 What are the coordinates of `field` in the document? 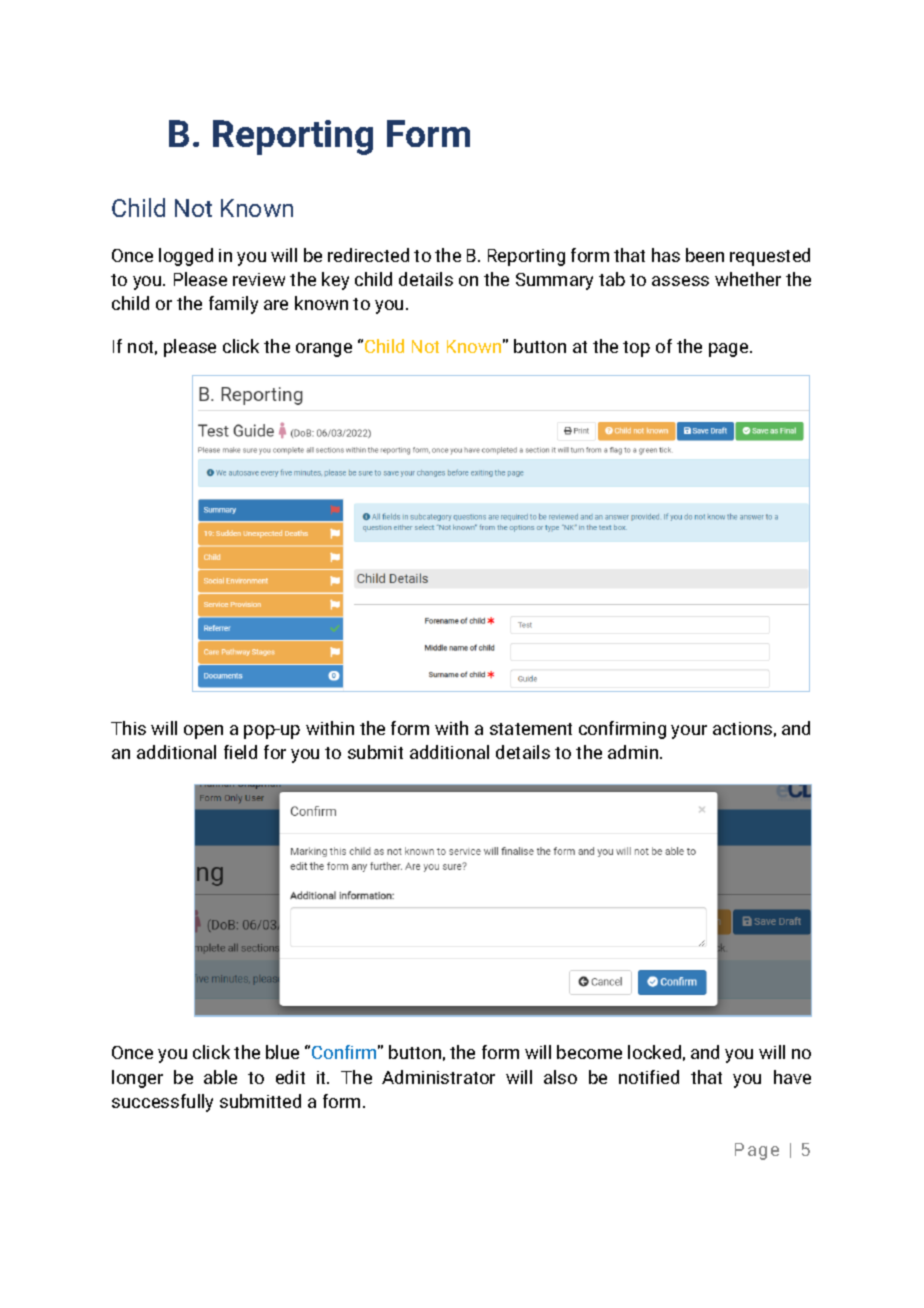 It's located at (240, 752).
